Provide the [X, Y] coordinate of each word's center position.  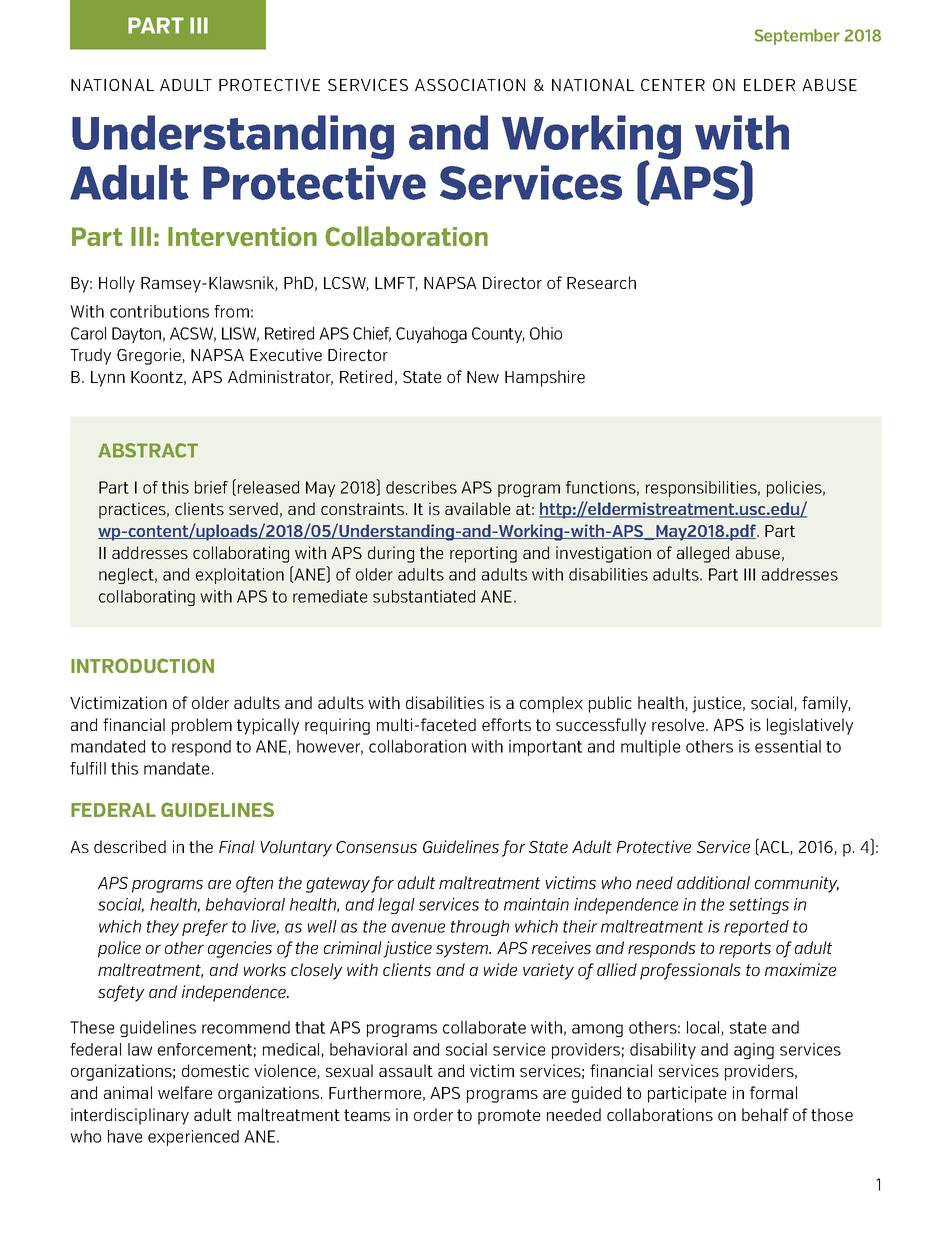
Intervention [242, 237]
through [480, 928]
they [163, 928]
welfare [185, 1092]
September [797, 37]
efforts [506, 724]
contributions [159, 311]
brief [211, 487]
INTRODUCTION [142, 665]
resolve [679, 724]
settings [759, 906]
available [477, 508]
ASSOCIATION [470, 85]
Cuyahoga [431, 335]
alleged [703, 554]
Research [601, 282]
